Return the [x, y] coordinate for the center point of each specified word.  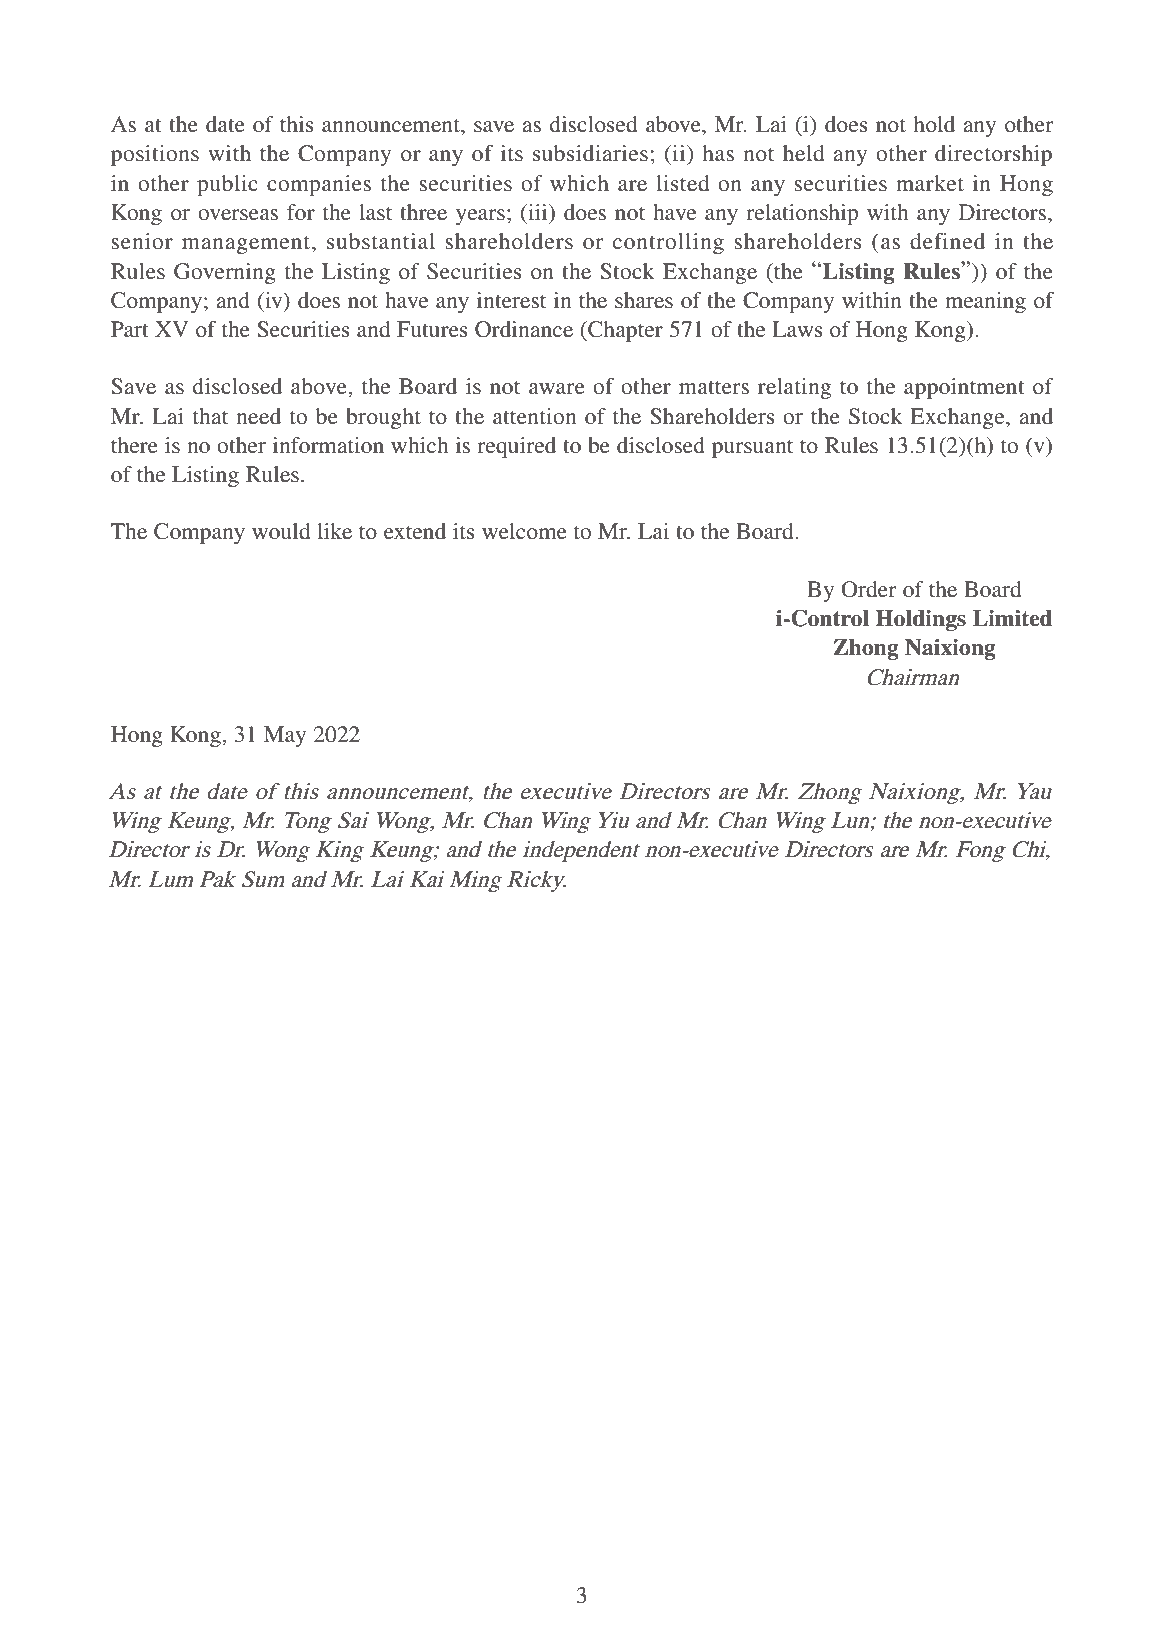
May [285, 736]
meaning [985, 302]
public [227, 185]
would [281, 531]
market [930, 183]
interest [511, 300]
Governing [225, 273]
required [516, 447]
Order [869, 589]
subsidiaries [590, 153]
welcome [524, 531]
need [258, 416]
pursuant [752, 449]
